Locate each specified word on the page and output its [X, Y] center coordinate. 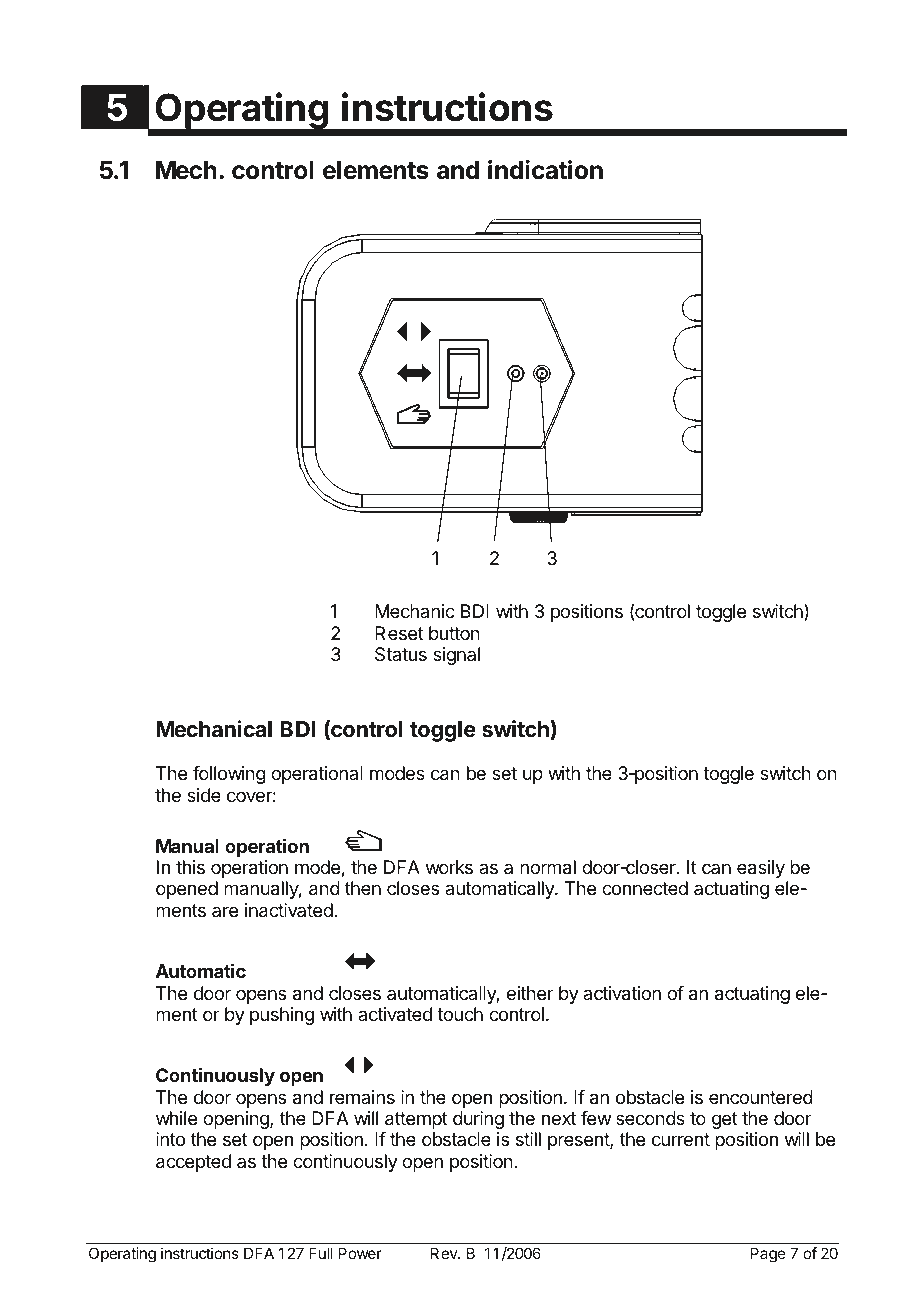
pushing [282, 1016]
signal [456, 656]
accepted [193, 1163]
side [204, 795]
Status [401, 654]
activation [622, 993]
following [229, 775]
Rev [445, 1253]
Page [768, 1255]
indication [545, 170]
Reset [399, 633]
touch [460, 1014]
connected [645, 888]
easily [761, 869]
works [449, 867]
